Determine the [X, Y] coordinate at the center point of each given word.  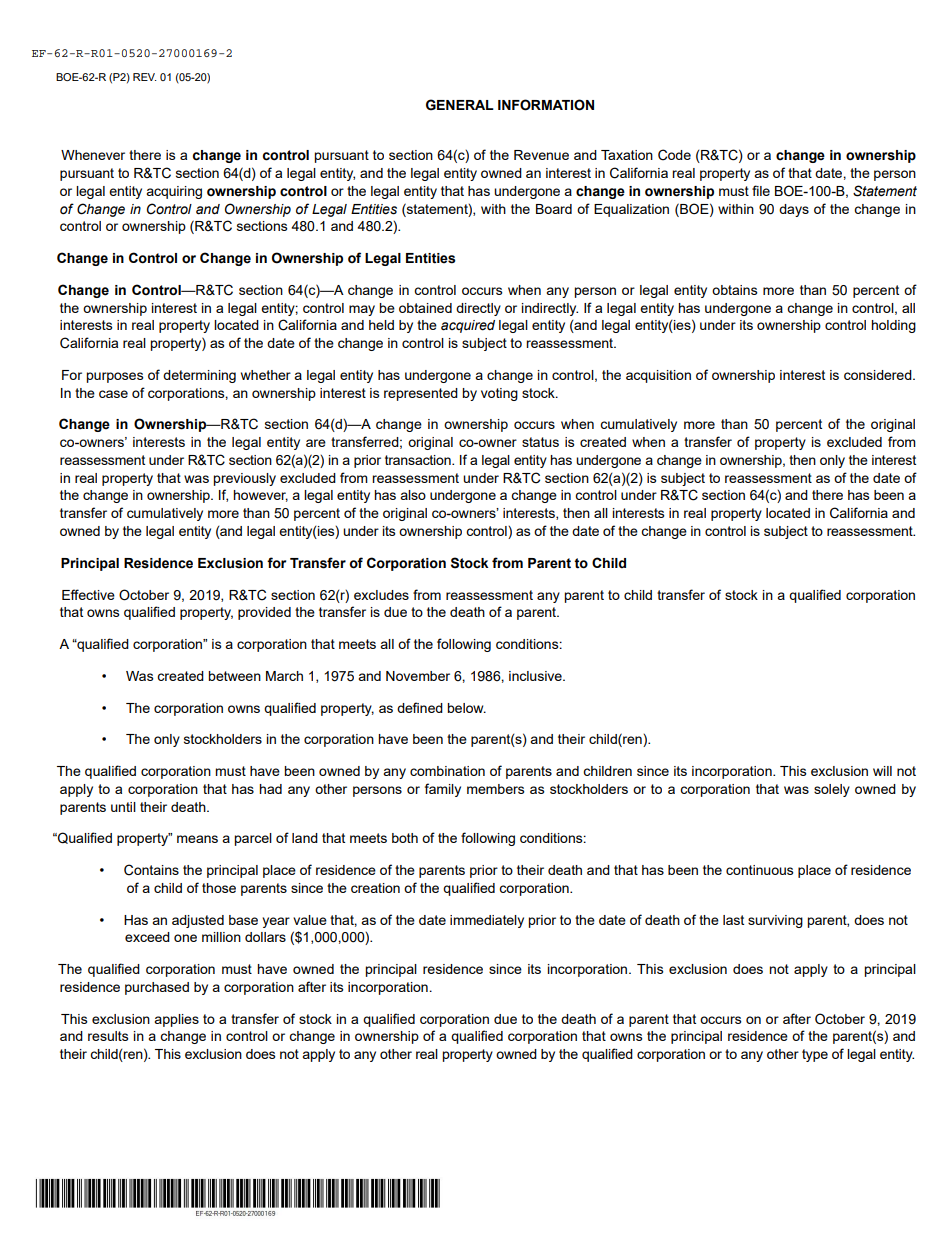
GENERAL [460, 105]
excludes [381, 595]
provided [264, 613]
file [761, 190]
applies [176, 1020]
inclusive [536, 676]
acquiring [174, 192]
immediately [487, 921]
